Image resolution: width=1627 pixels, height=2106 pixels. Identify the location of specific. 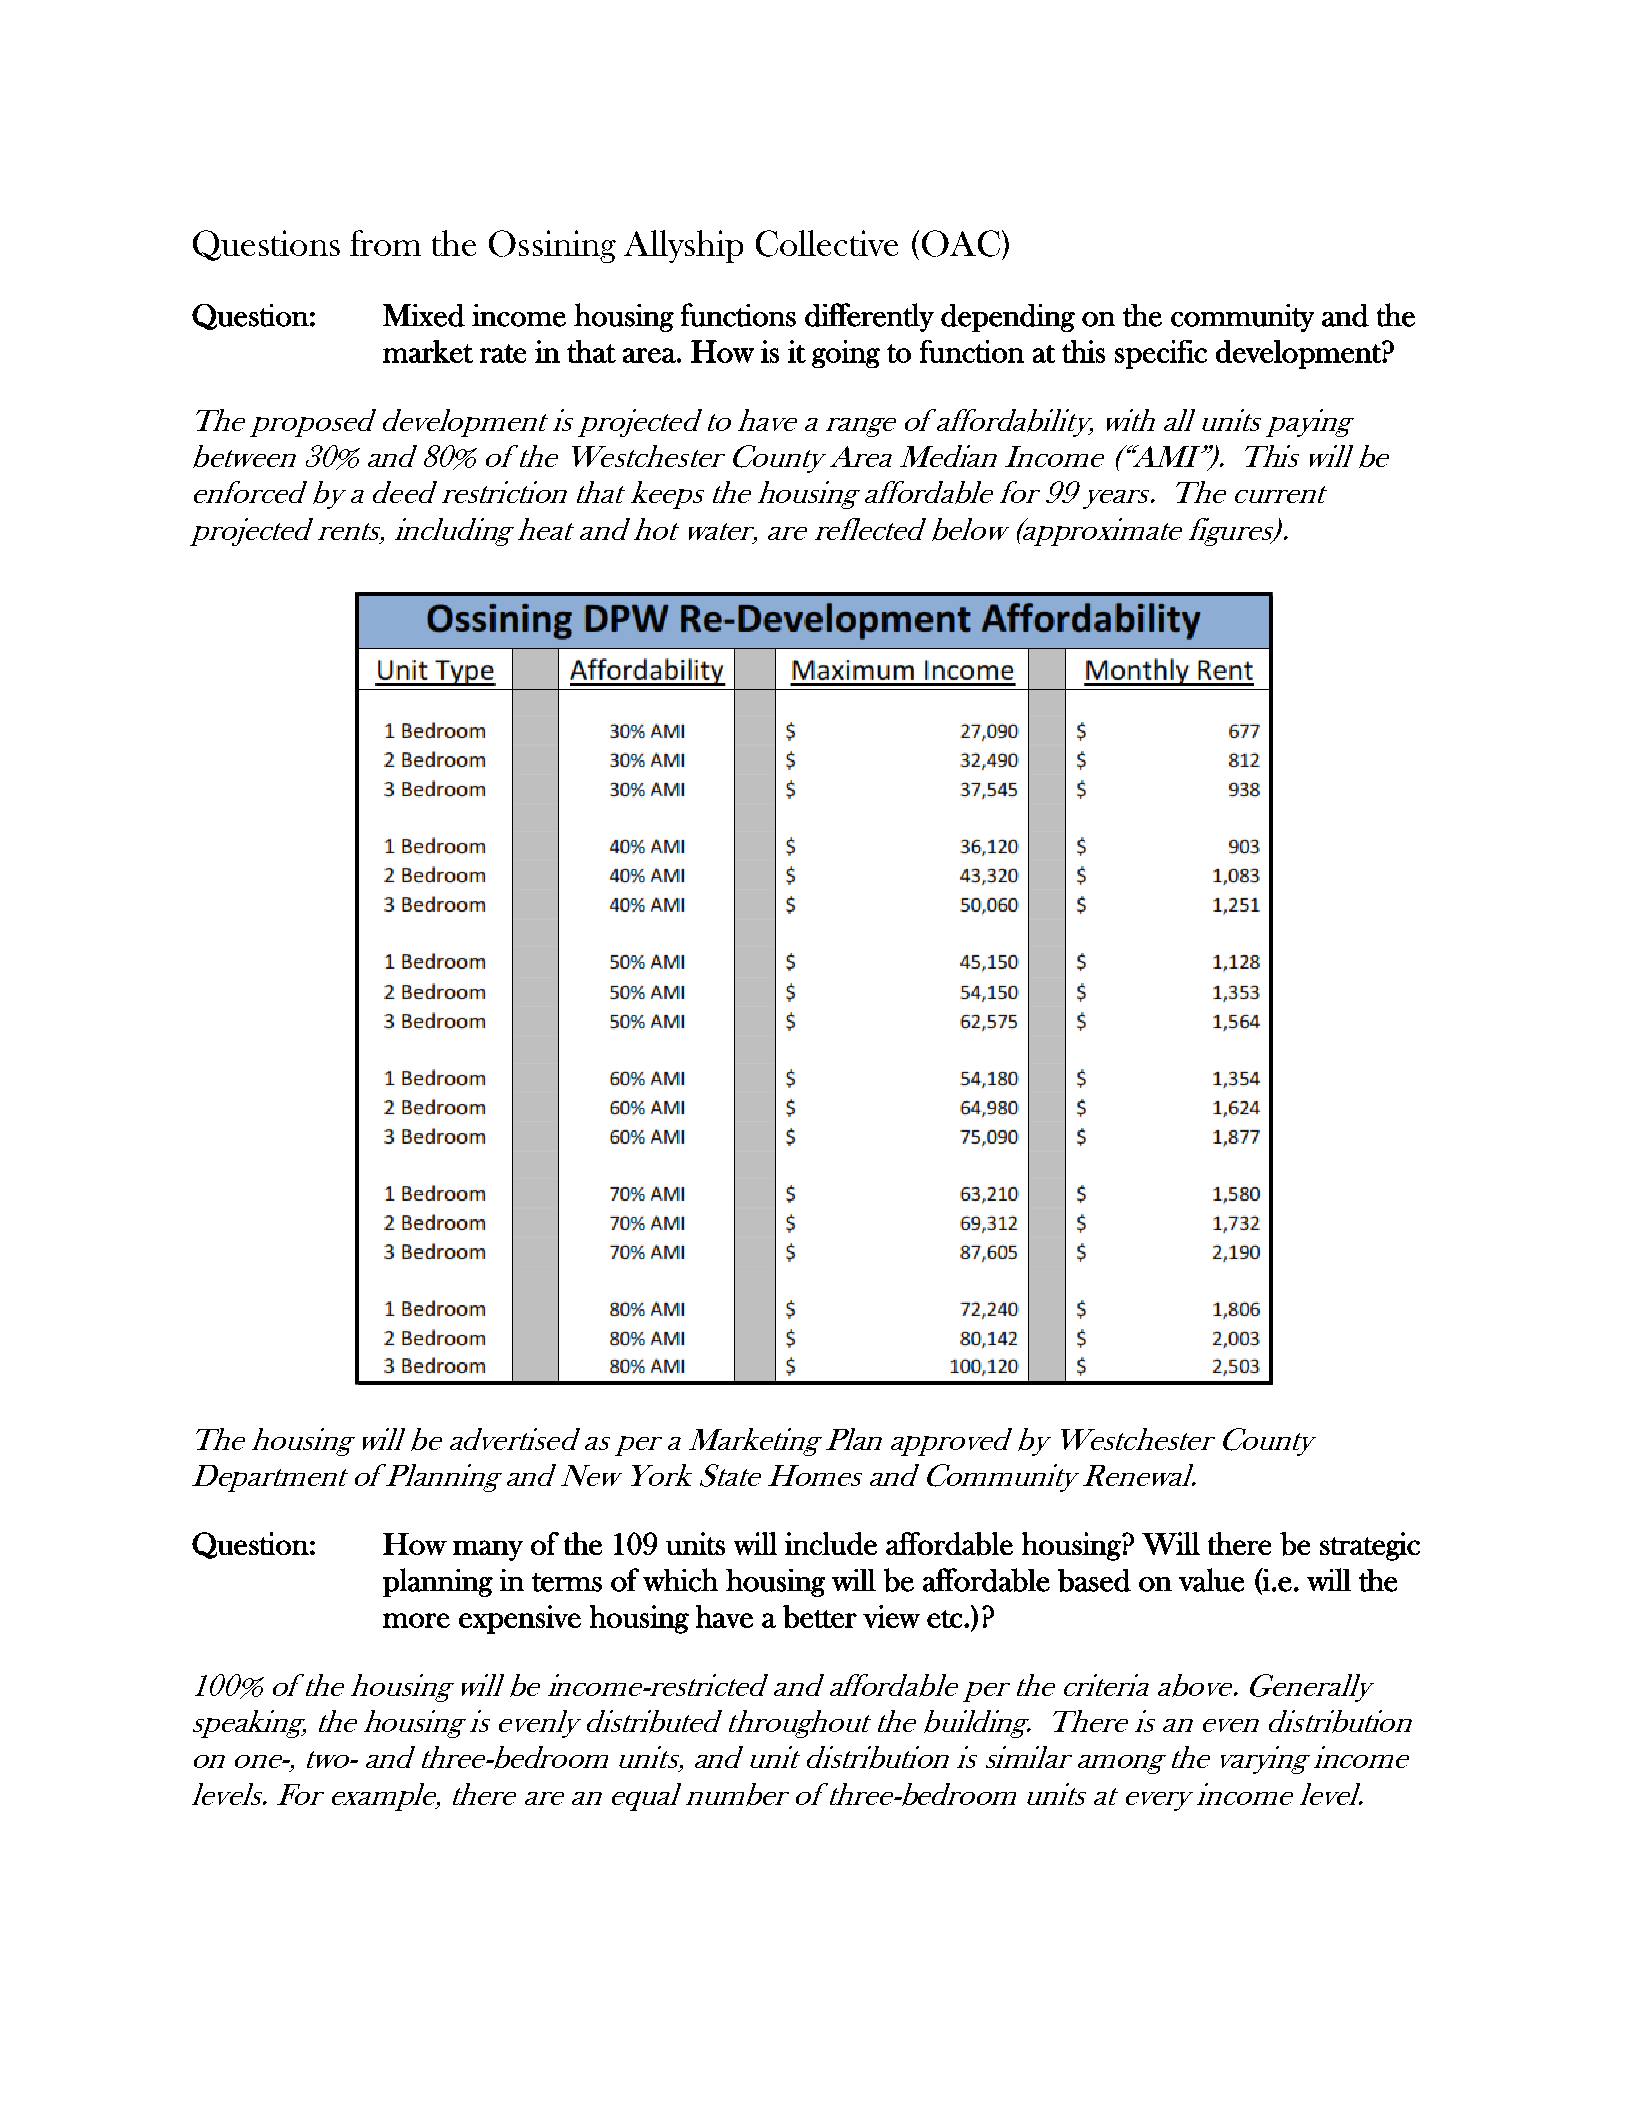
(1161, 354).
